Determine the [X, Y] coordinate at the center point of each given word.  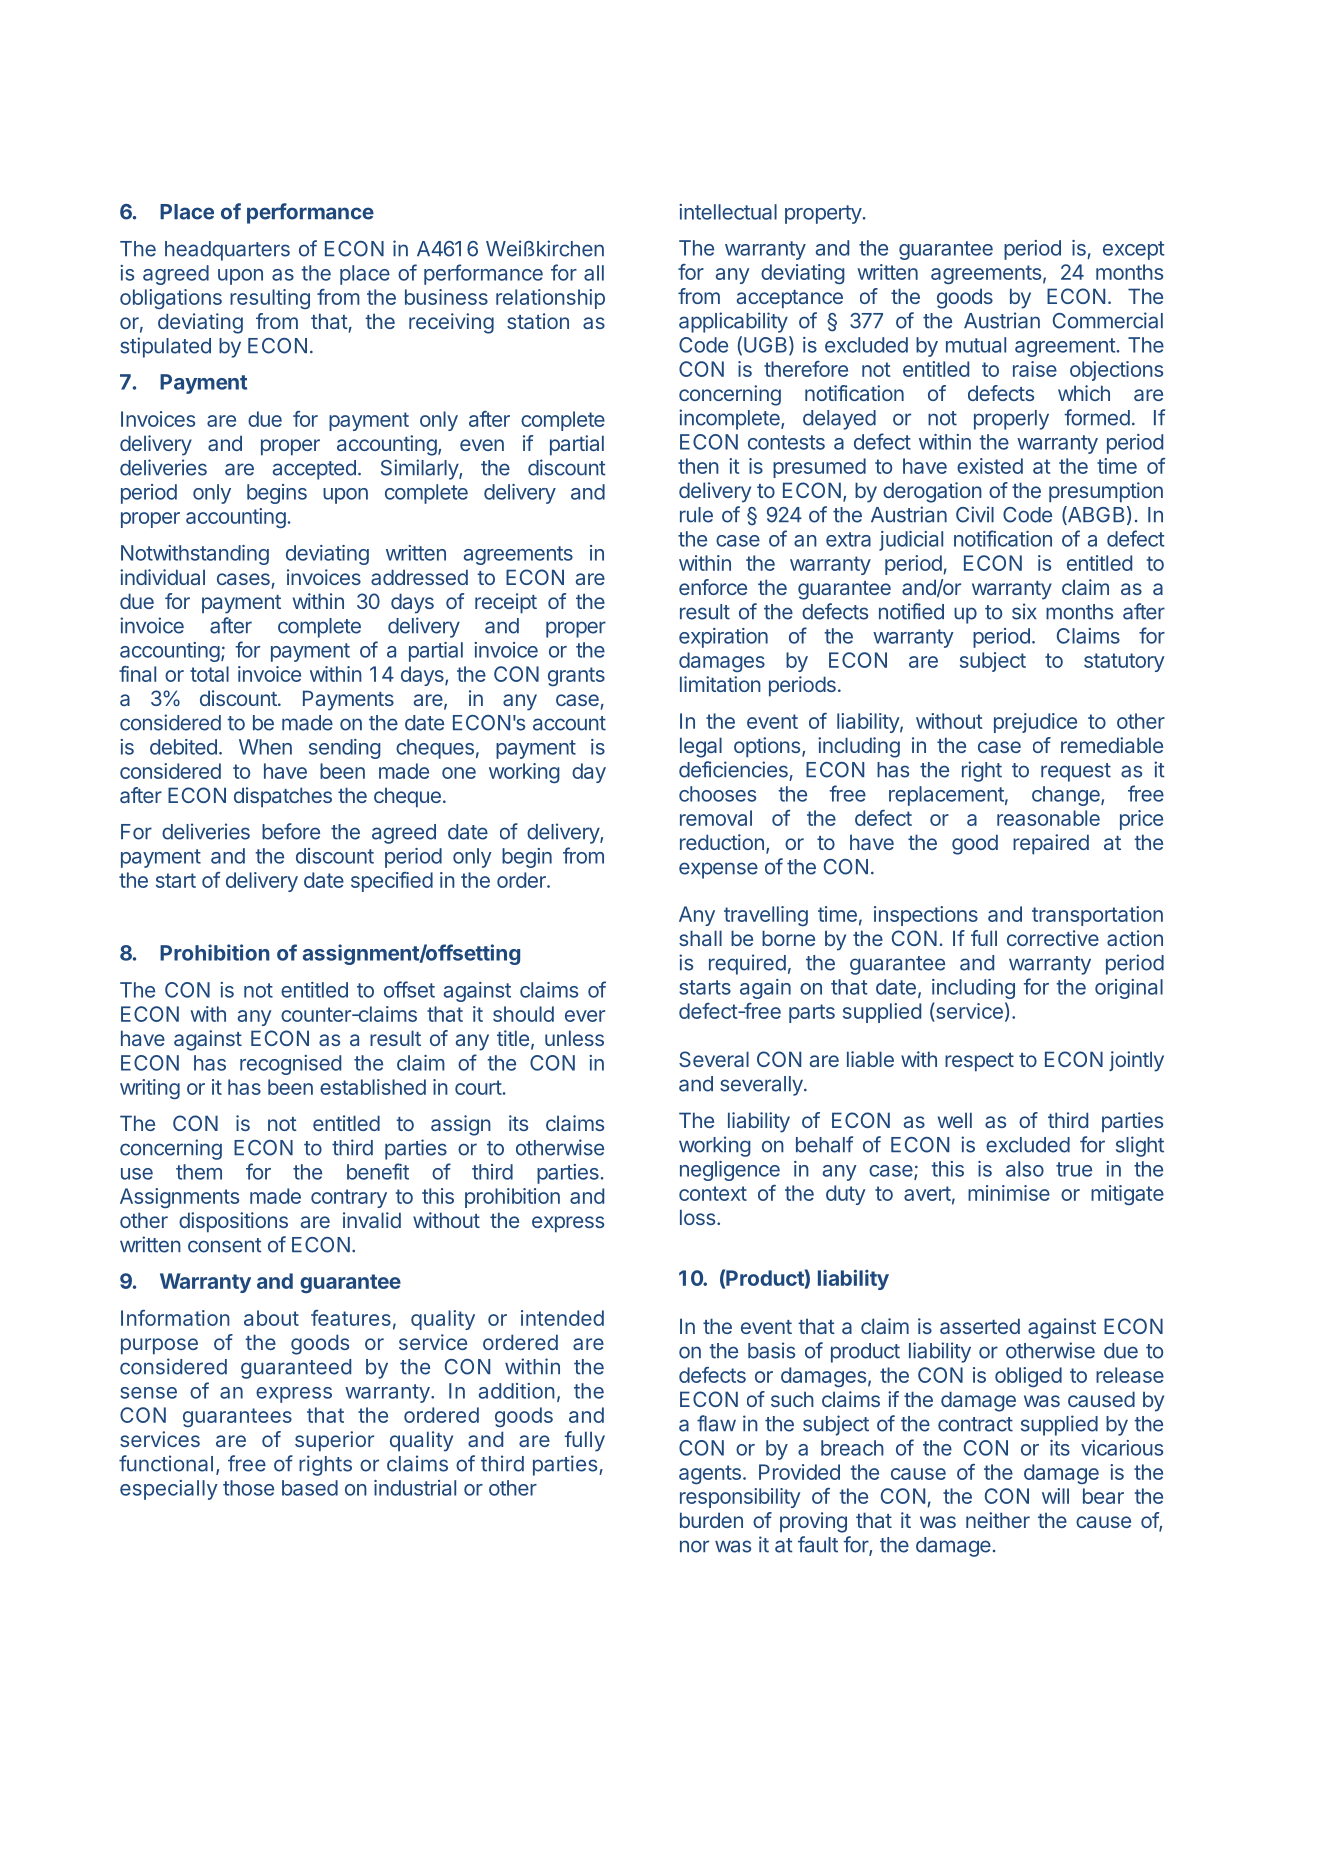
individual [162, 577]
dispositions [233, 1222]
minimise [1009, 1193]
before [291, 831]
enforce [713, 587]
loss [697, 1217]
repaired [1051, 844]
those [248, 1488]
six [1024, 611]
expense [718, 870]
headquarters [227, 251]
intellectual [728, 212]
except [1133, 250]
